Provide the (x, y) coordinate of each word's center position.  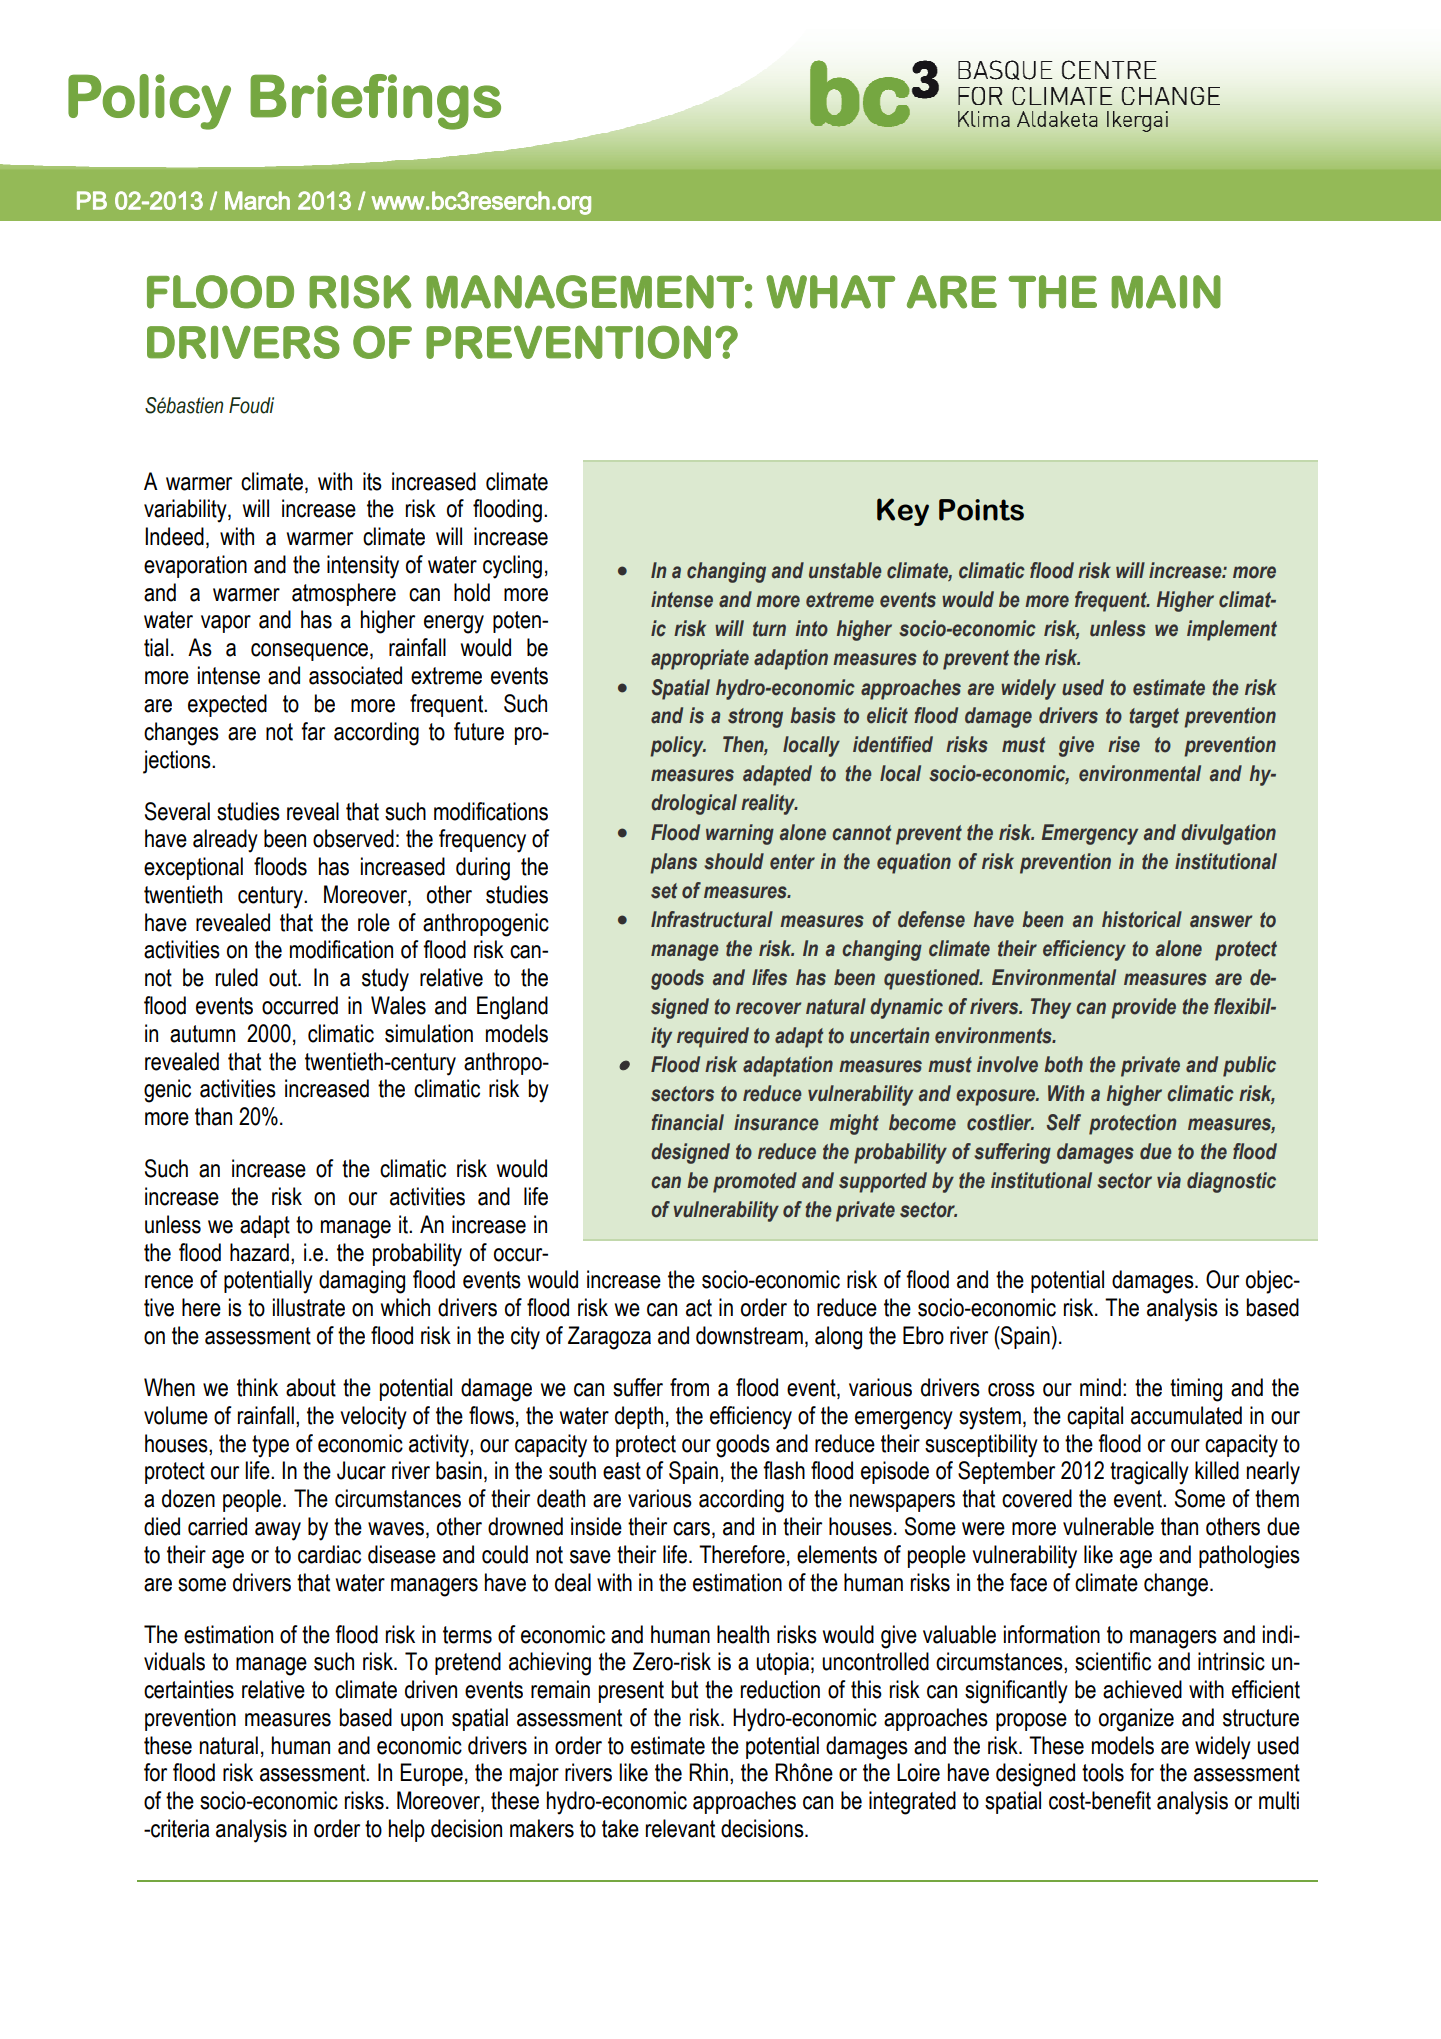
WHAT (830, 292)
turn (769, 629)
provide (1143, 1008)
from (689, 1387)
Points (981, 510)
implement (1232, 630)
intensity (363, 567)
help (407, 1830)
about (311, 1387)
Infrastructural (712, 919)
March (257, 200)
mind (1100, 1387)
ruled (237, 977)
